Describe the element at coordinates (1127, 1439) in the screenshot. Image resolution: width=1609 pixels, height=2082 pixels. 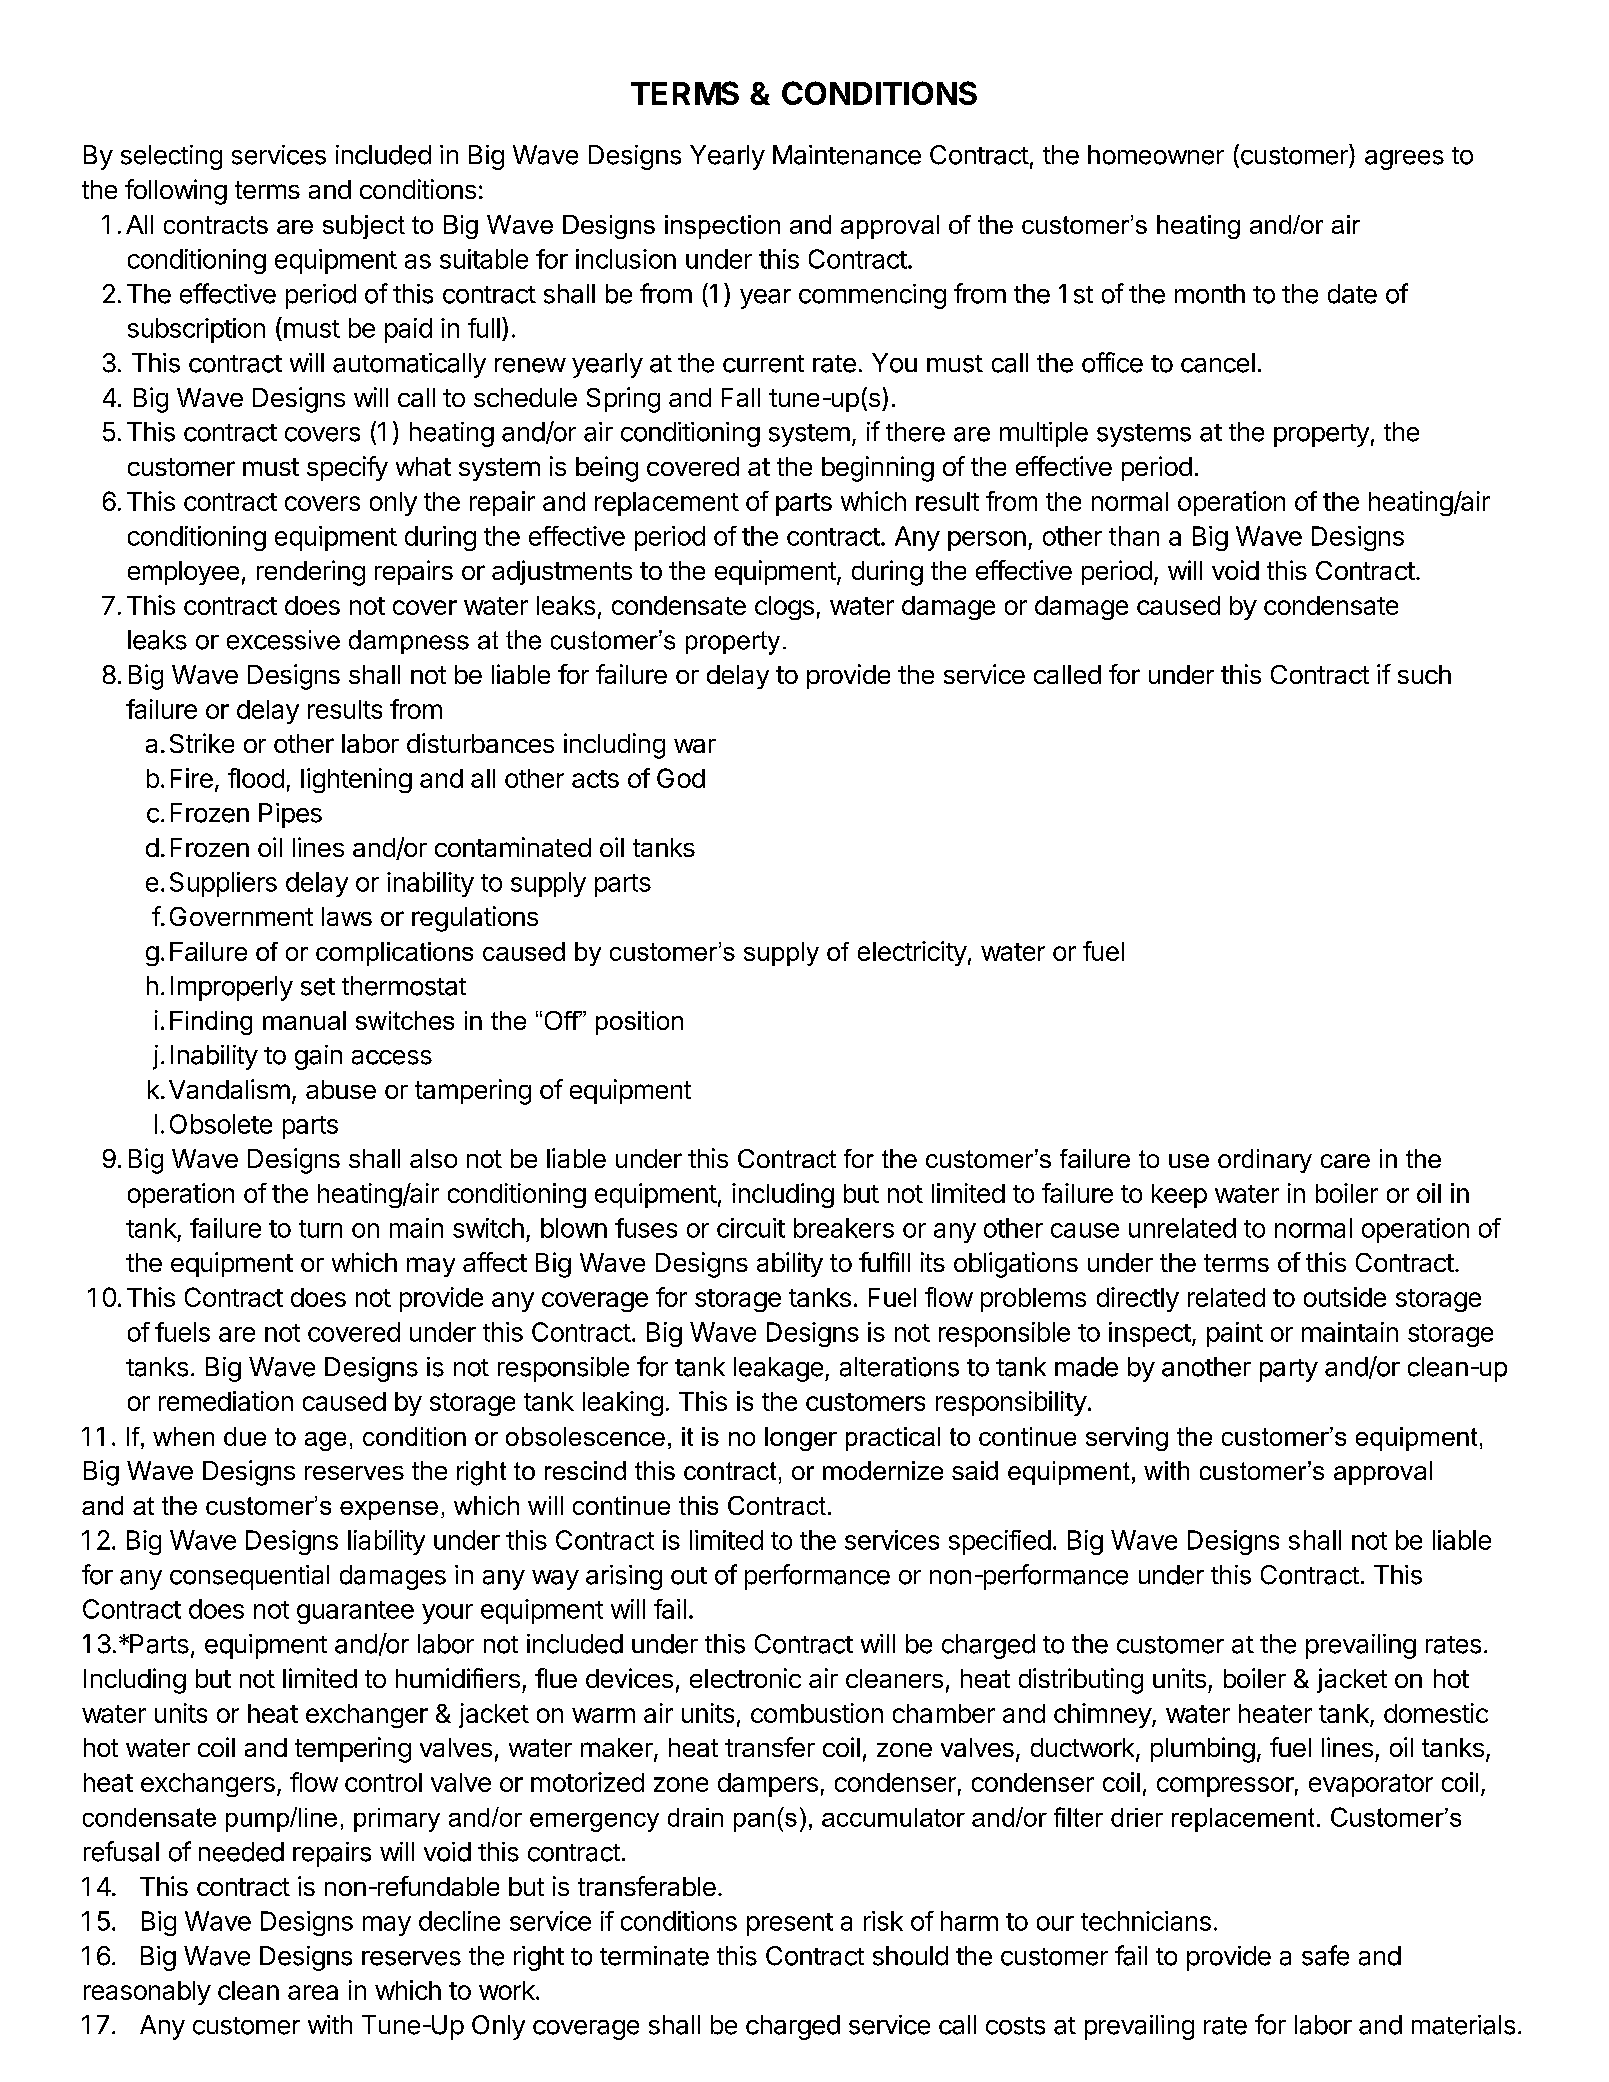
I see `serving` at that location.
